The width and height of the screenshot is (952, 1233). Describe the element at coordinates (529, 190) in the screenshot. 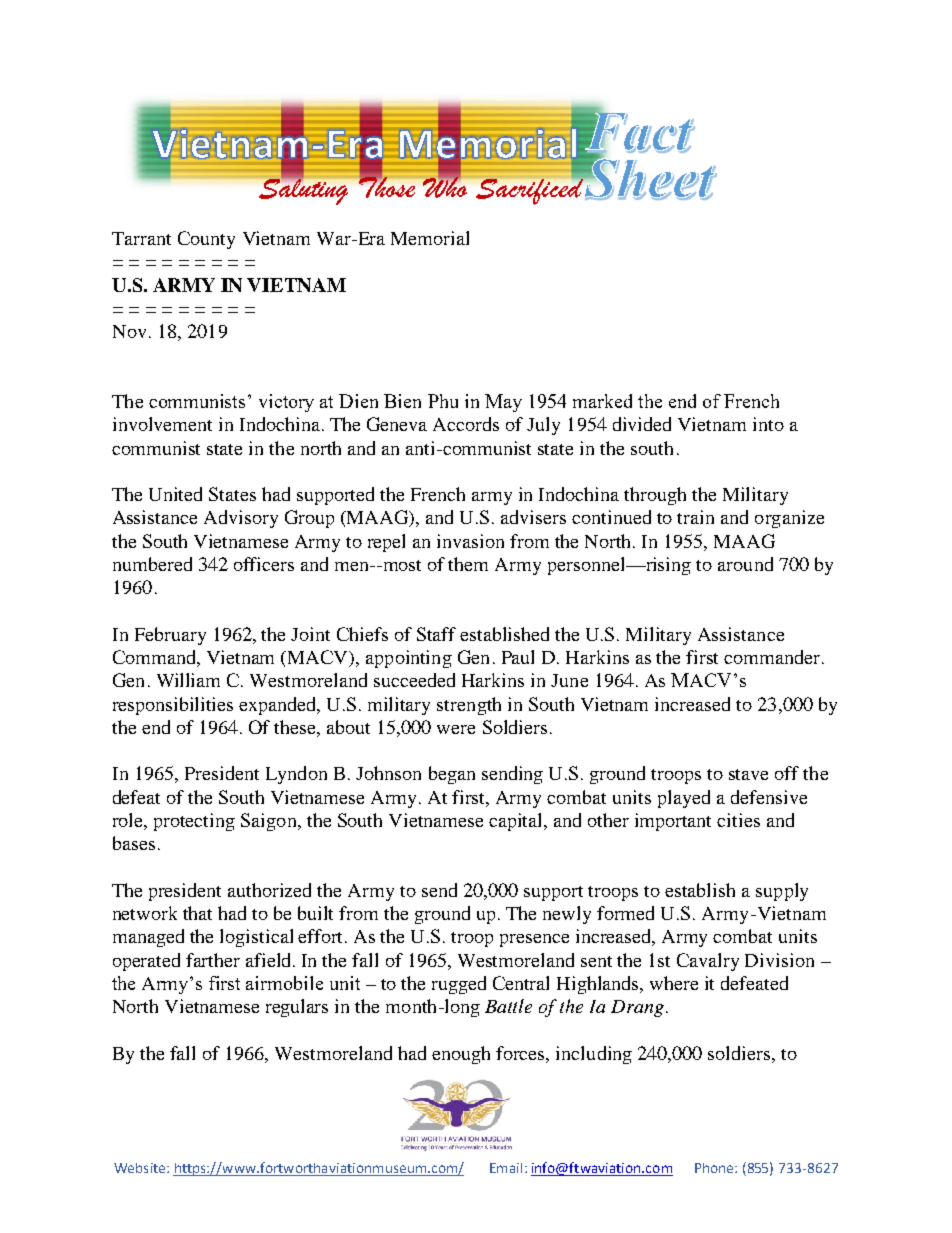

I see `Sacrificed` at that location.
